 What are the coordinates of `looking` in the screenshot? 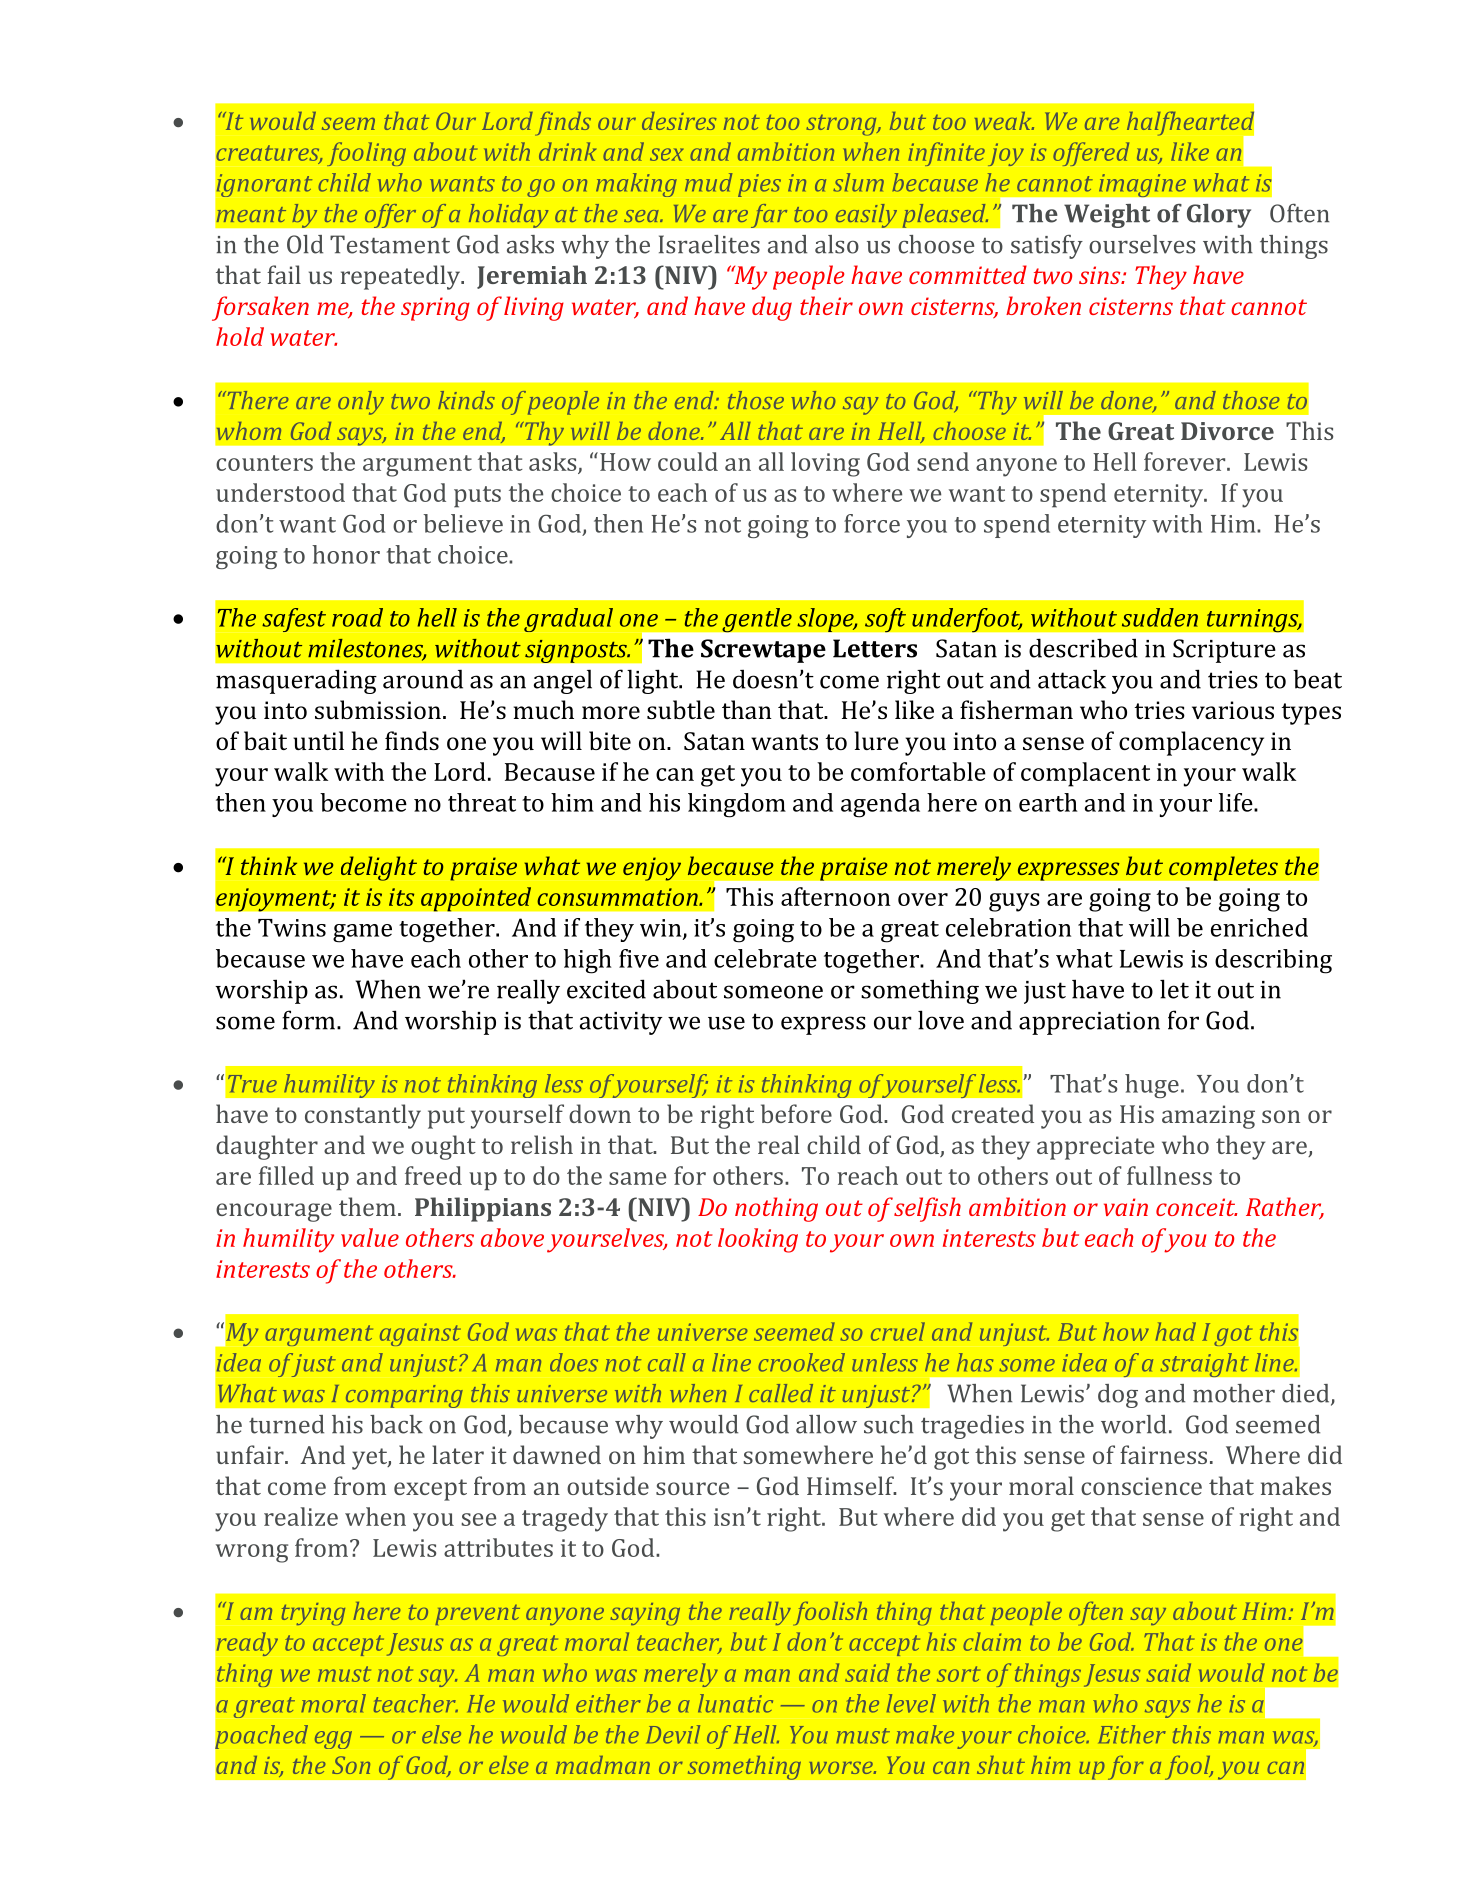 It's located at (758, 1240).
